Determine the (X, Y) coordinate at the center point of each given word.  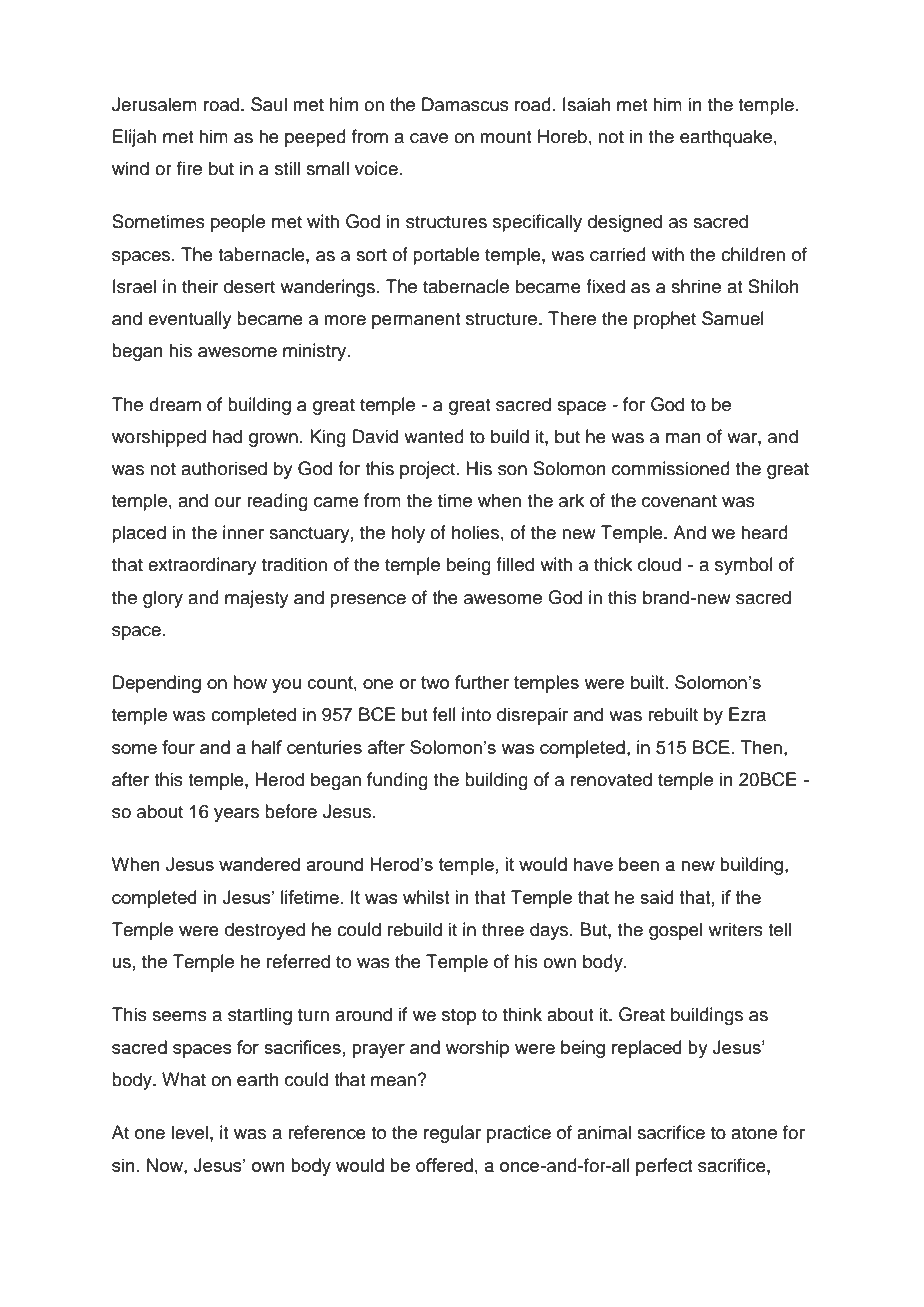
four (178, 747)
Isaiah (587, 104)
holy (408, 534)
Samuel (733, 318)
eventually (190, 320)
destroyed (265, 931)
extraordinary (202, 566)
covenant (679, 501)
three (503, 929)
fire (189, 168)
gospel (675, 931)
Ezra (747, 714)
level (189, 1132)
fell (444, 714)
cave (429, 138)
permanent (416, 321)
